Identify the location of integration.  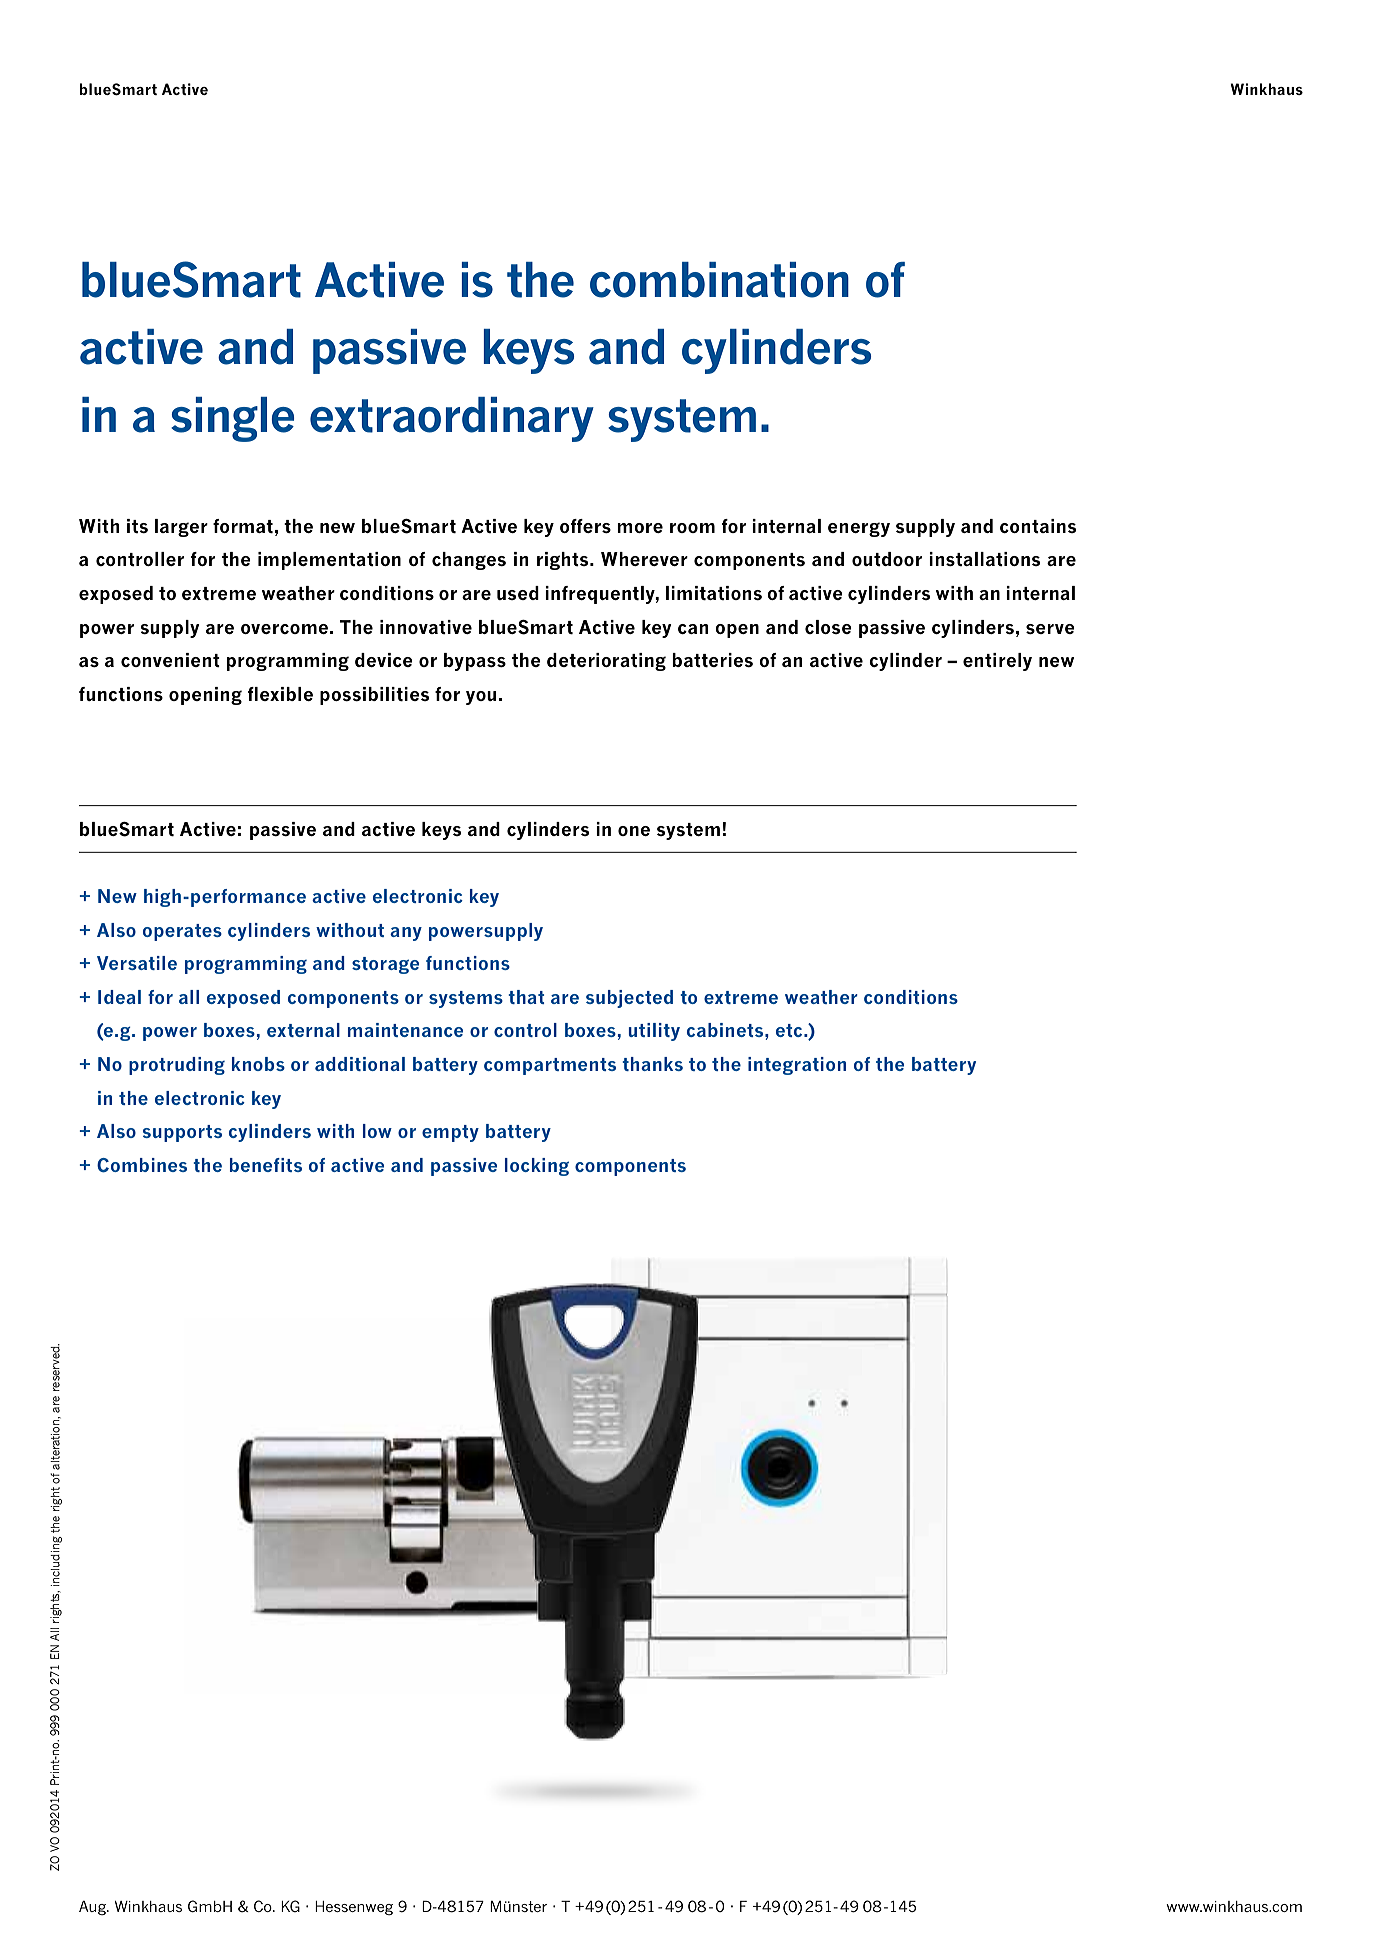
(797, 1066).
